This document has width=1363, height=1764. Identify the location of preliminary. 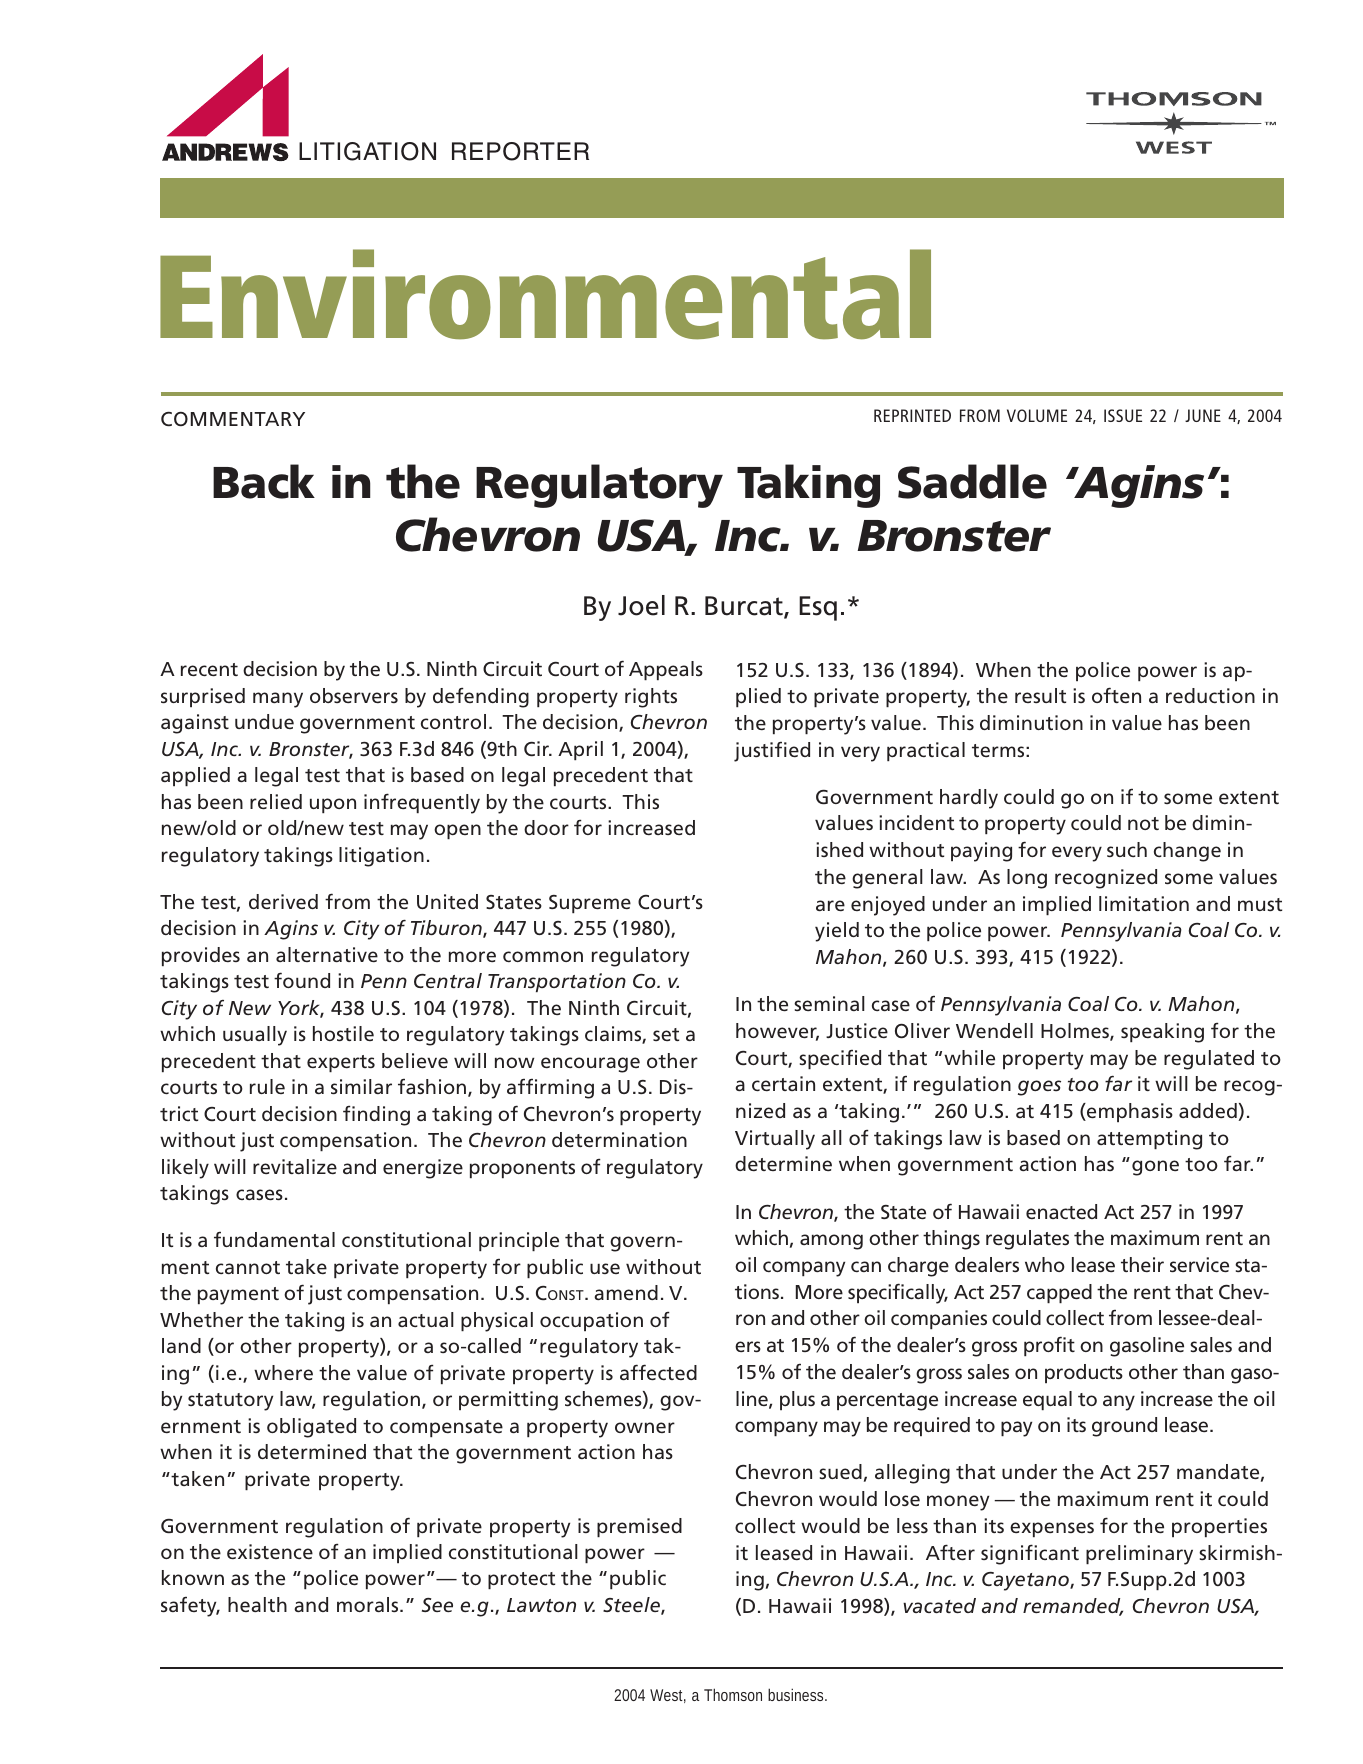
(1139, 1555).
